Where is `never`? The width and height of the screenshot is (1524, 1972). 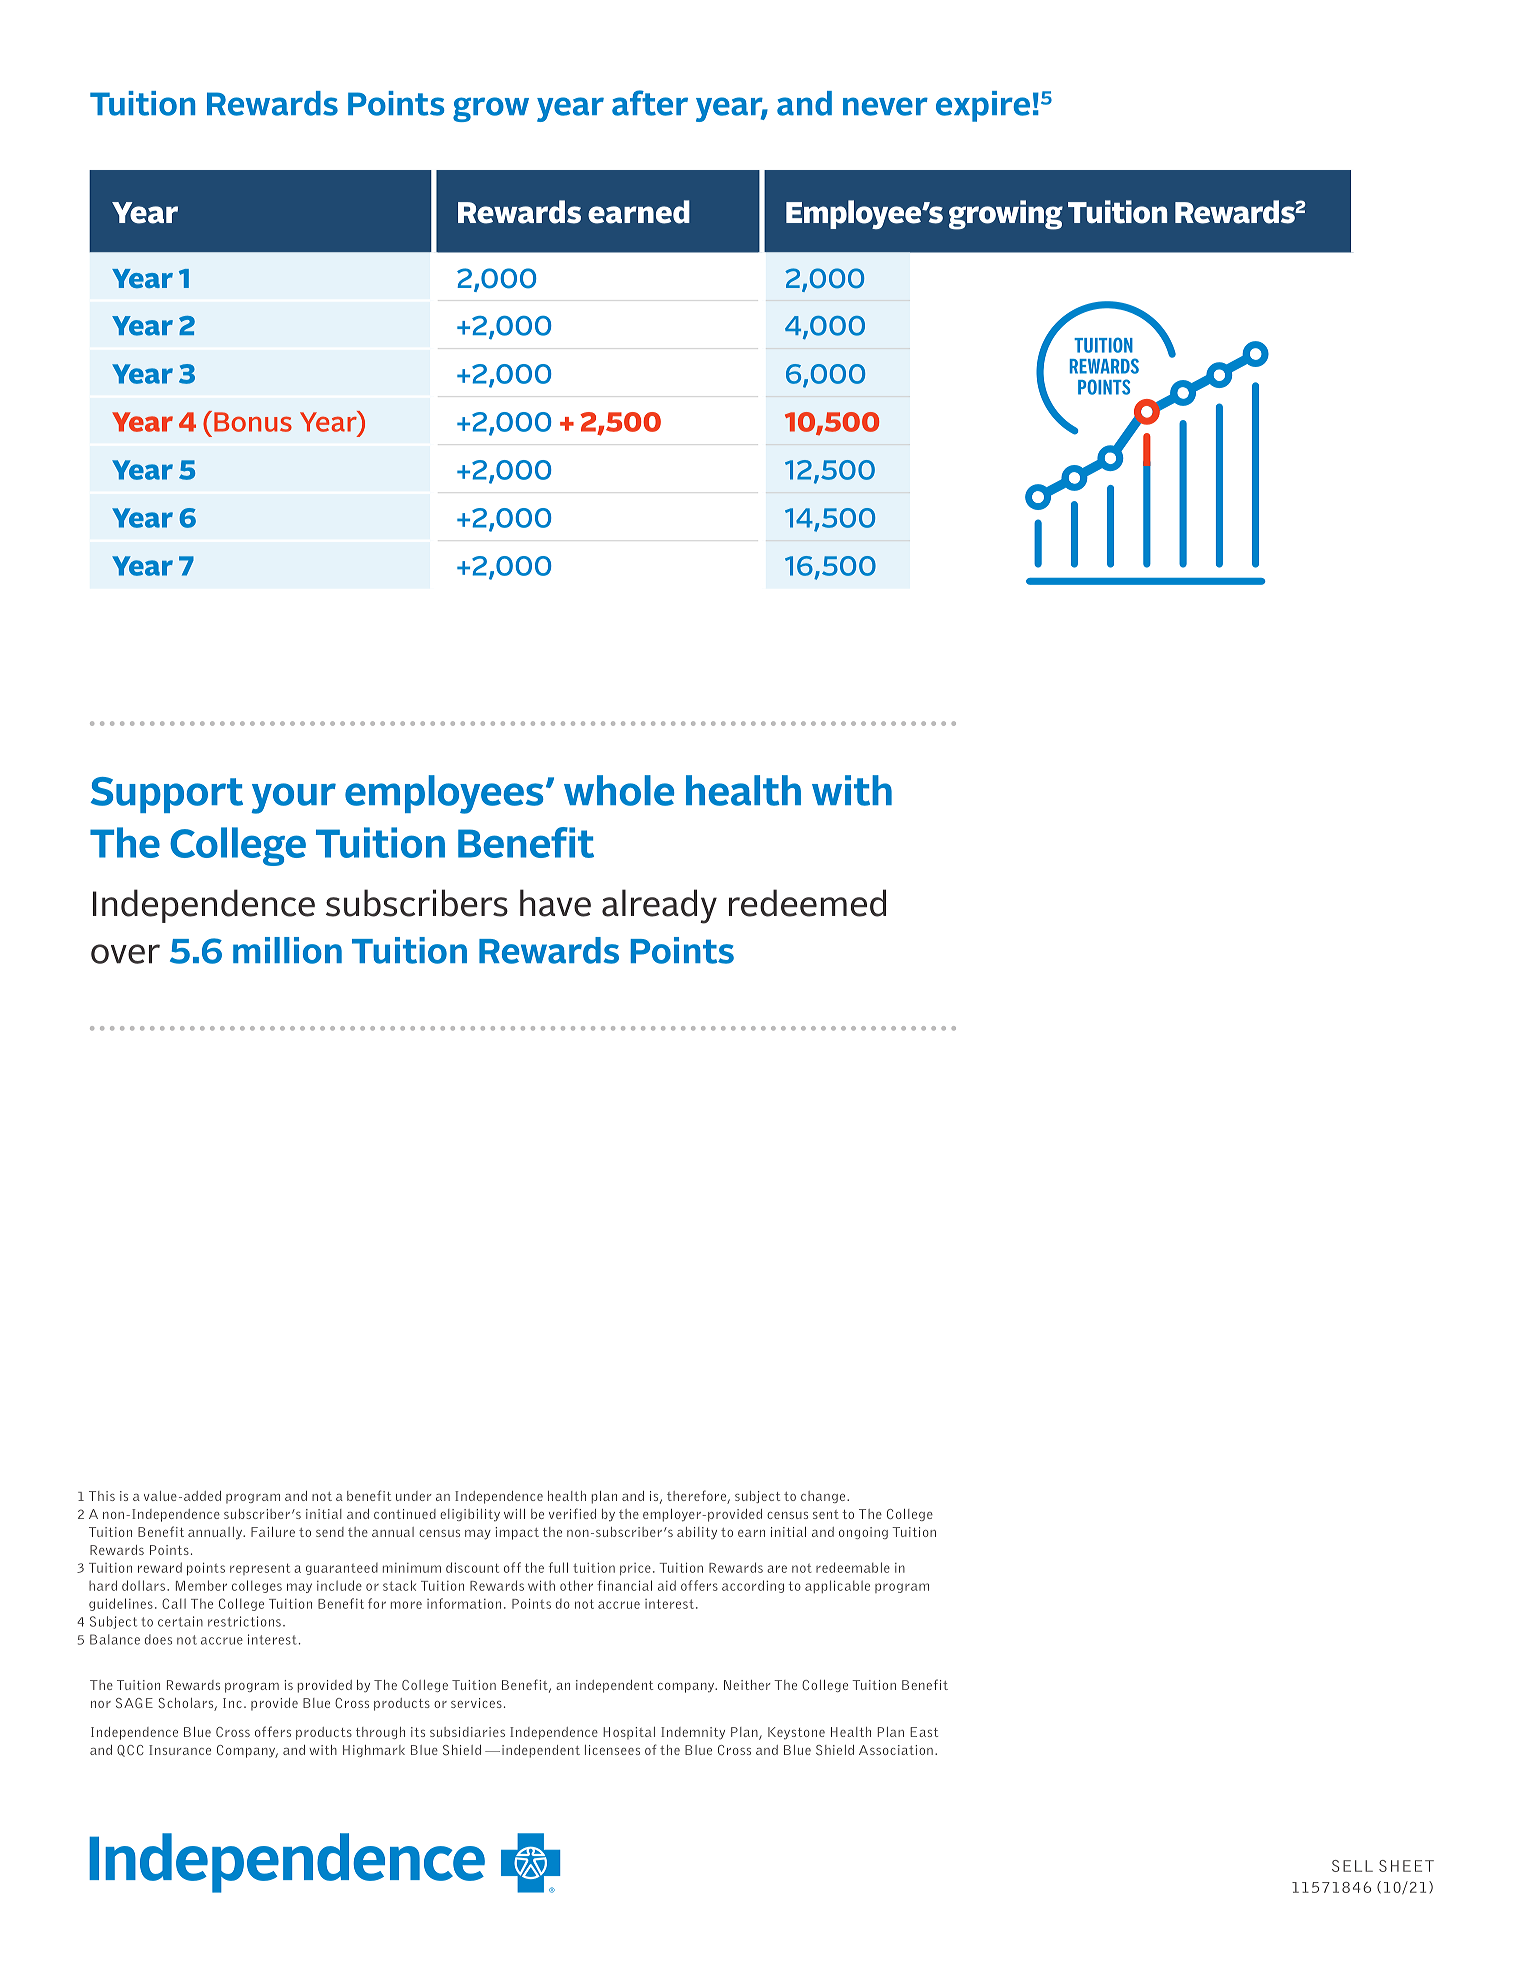 never is located at coordinates (885, 106).
